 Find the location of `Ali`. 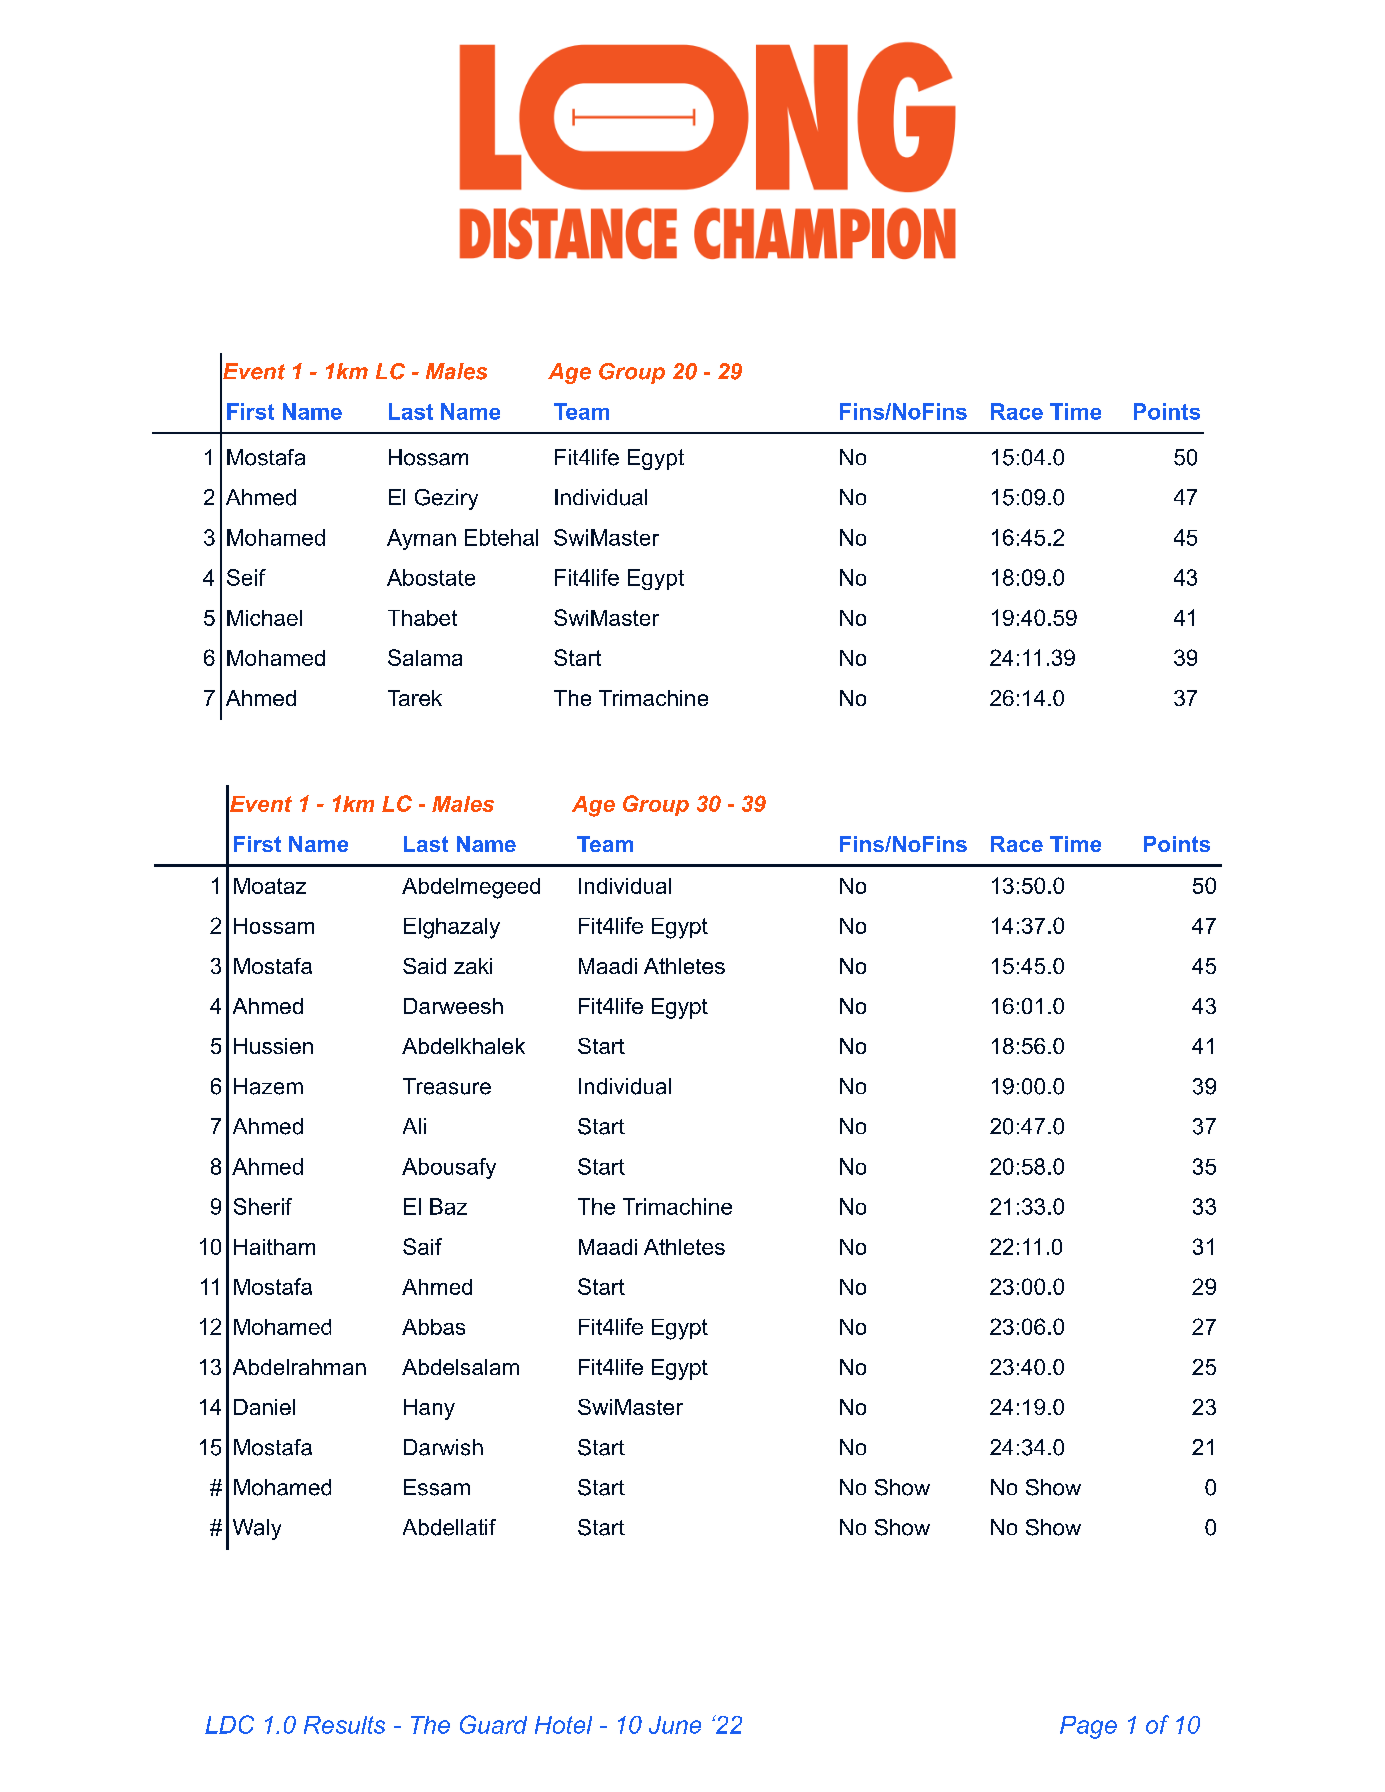

Ali is located at coordinates (414, 1126).
